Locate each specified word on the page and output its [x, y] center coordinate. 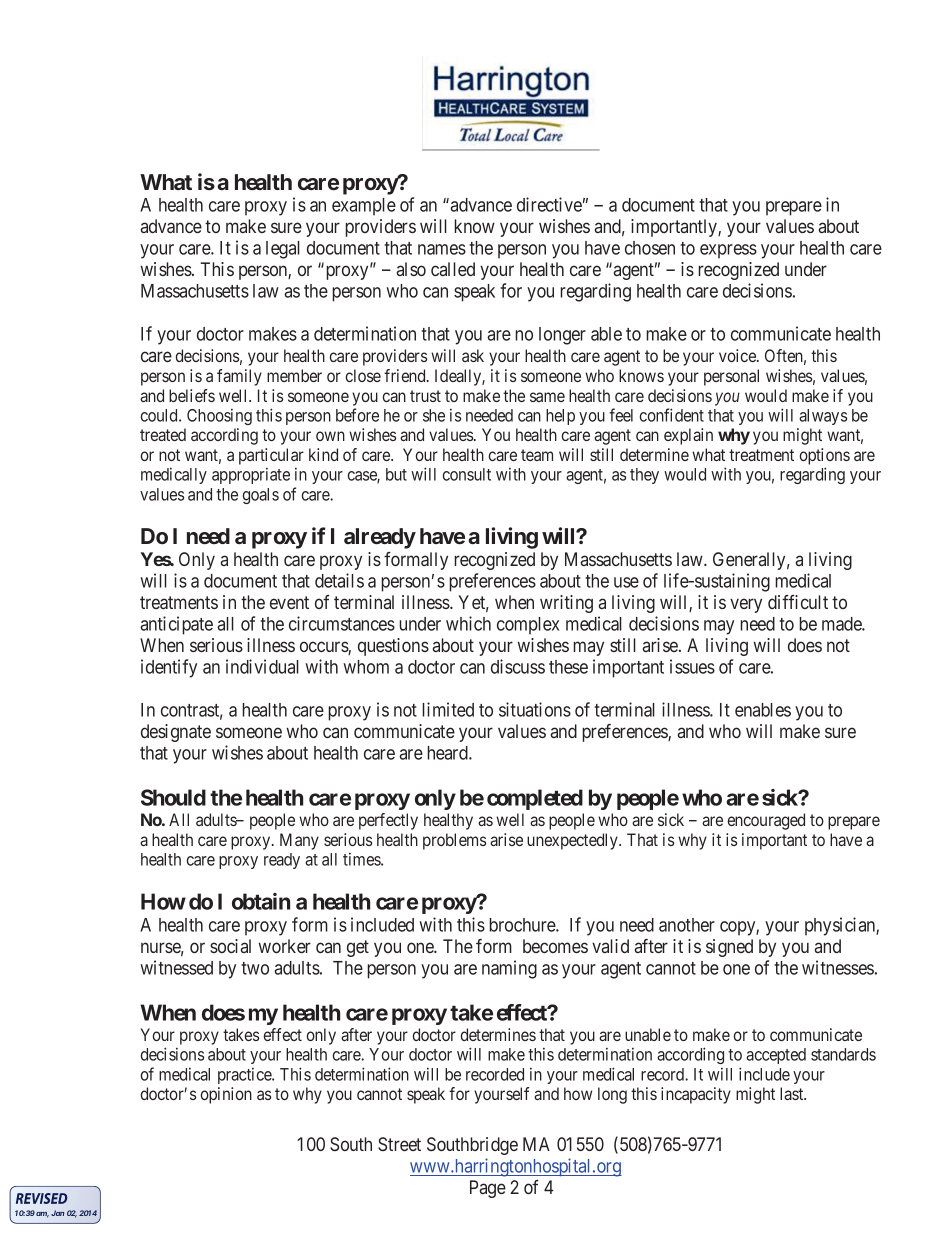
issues [692, 666]
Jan [57, 1213]
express [728, 251]
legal [283, 250]
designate [176, 733]
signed [729, 948]
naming [509, 969]
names [442, 249]
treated [163, 434]
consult [467, 474]
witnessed [176, 967]
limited [448, 709]
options [825, 456]
